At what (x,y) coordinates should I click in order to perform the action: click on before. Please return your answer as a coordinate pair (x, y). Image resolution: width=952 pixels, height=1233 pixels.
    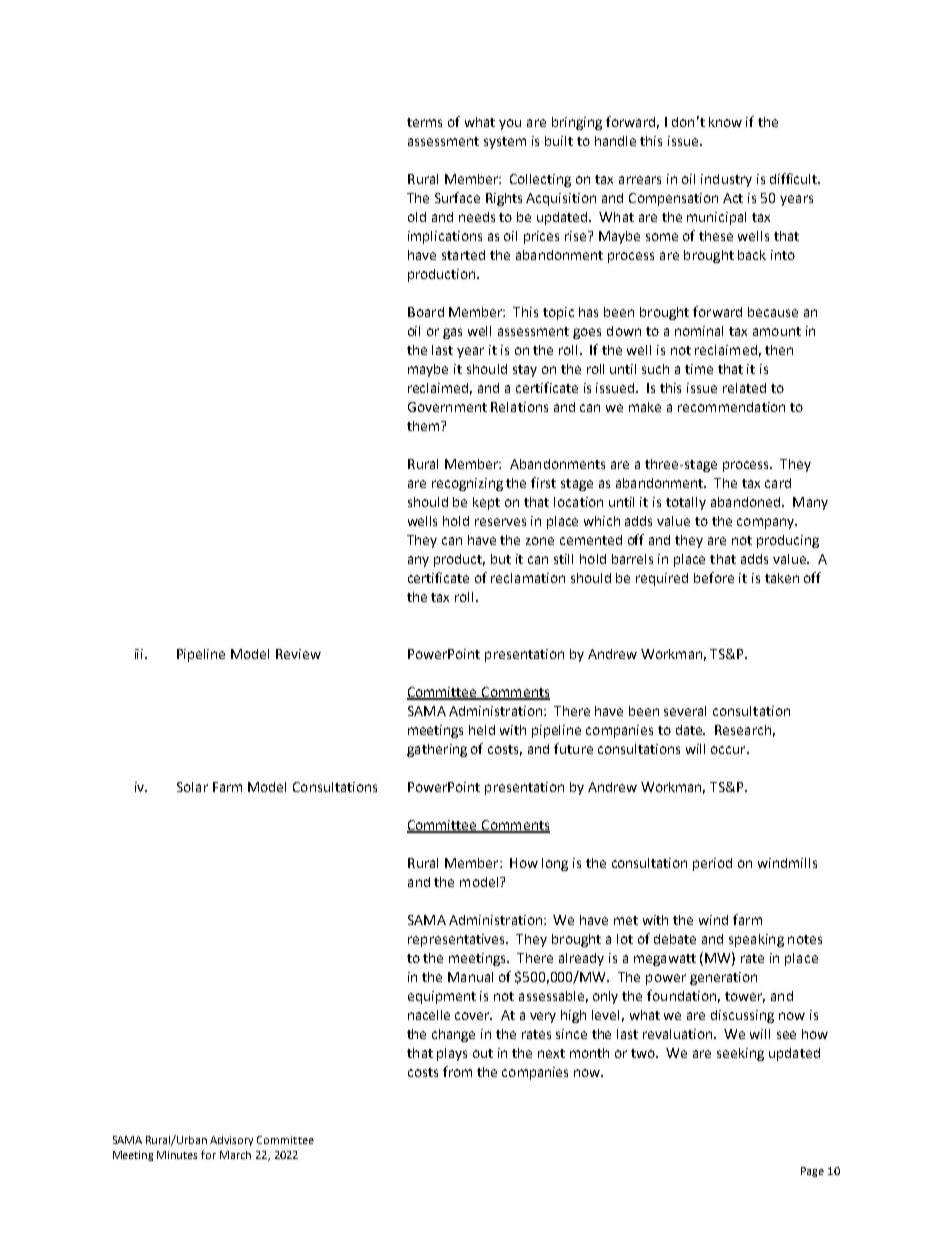
    Looking at the image, I should click on (714, 577).
